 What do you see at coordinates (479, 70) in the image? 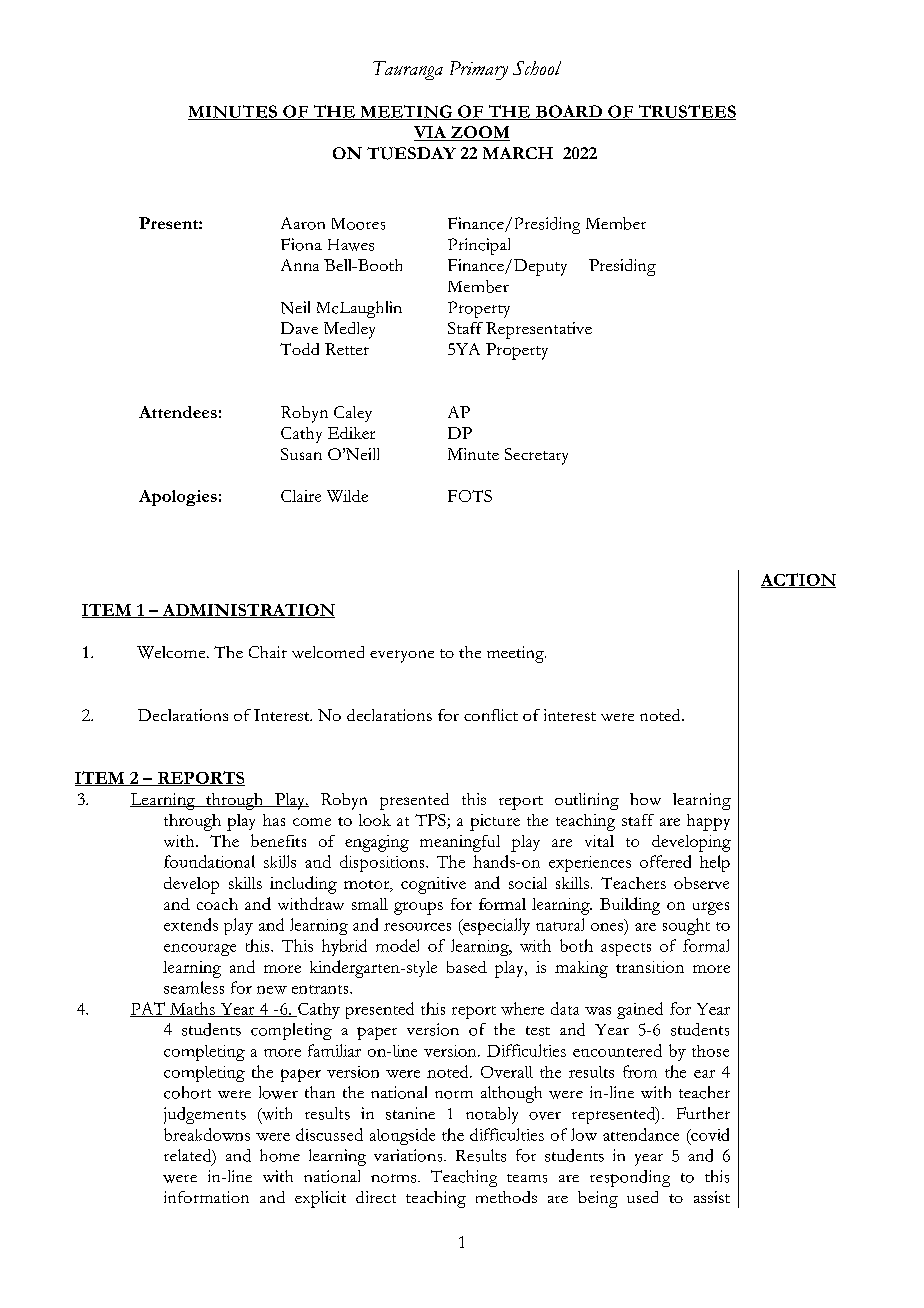
I see `Primary` at bounding box center [479, 70].
